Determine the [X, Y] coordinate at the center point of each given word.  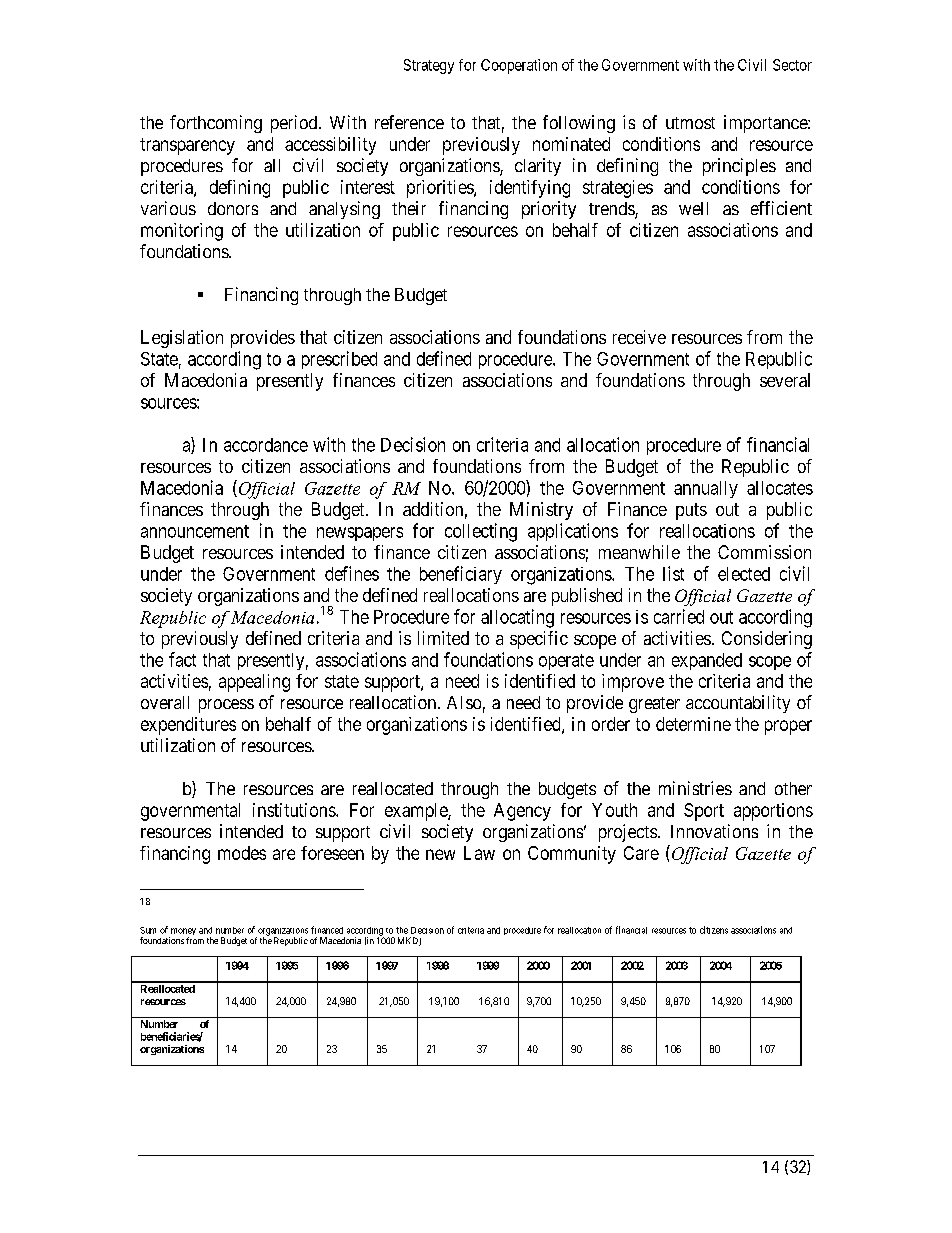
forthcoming [216, 124]
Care [641, 853]
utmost [690, 123]
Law [479, 853]
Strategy [429, 66]
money [182, 933]
